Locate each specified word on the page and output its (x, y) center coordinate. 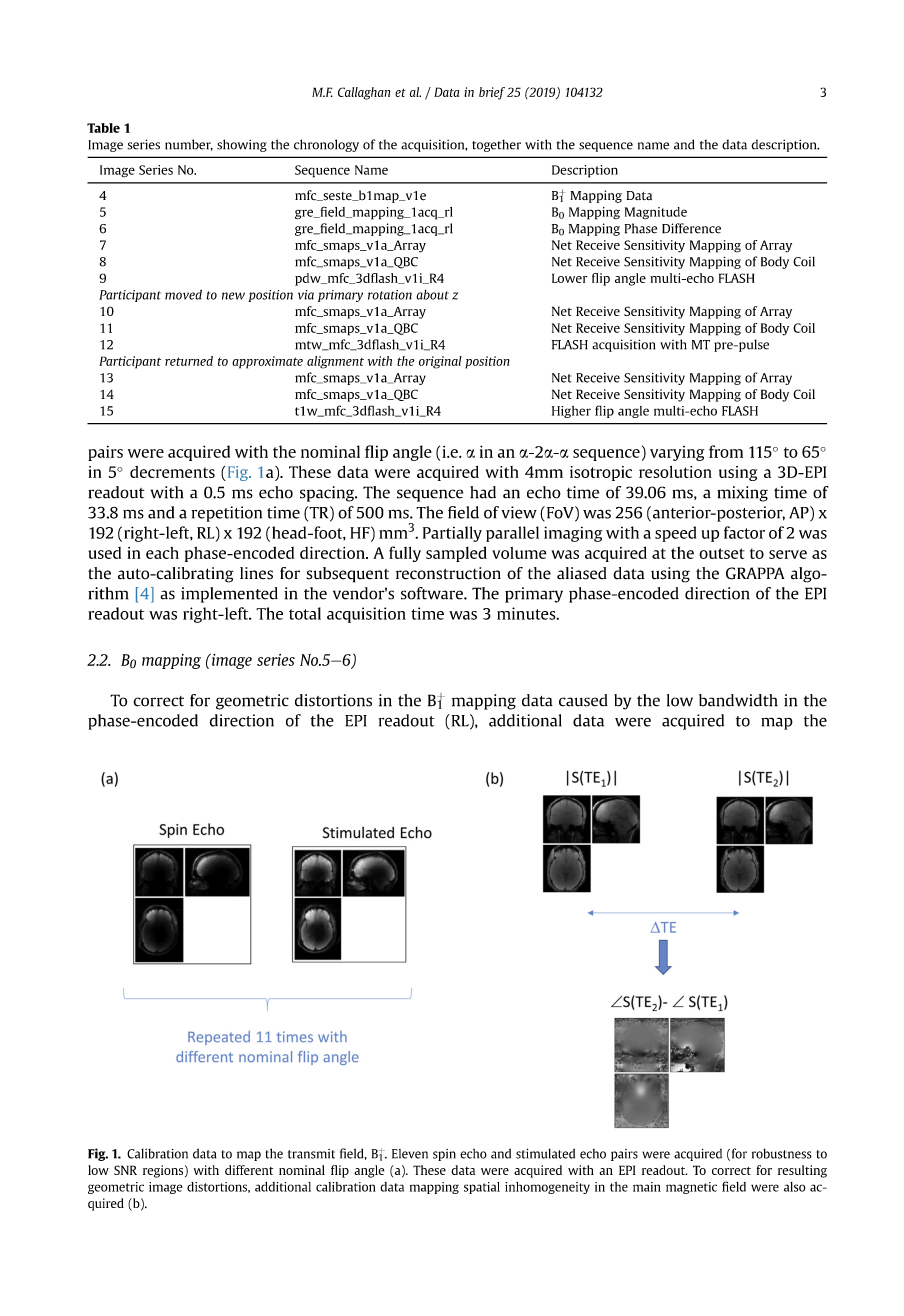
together (496, 145)
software (433, 593)
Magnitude (656, 213)
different (249, 1170)
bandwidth (738, 700)
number (189, 145)
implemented (229, 595)
